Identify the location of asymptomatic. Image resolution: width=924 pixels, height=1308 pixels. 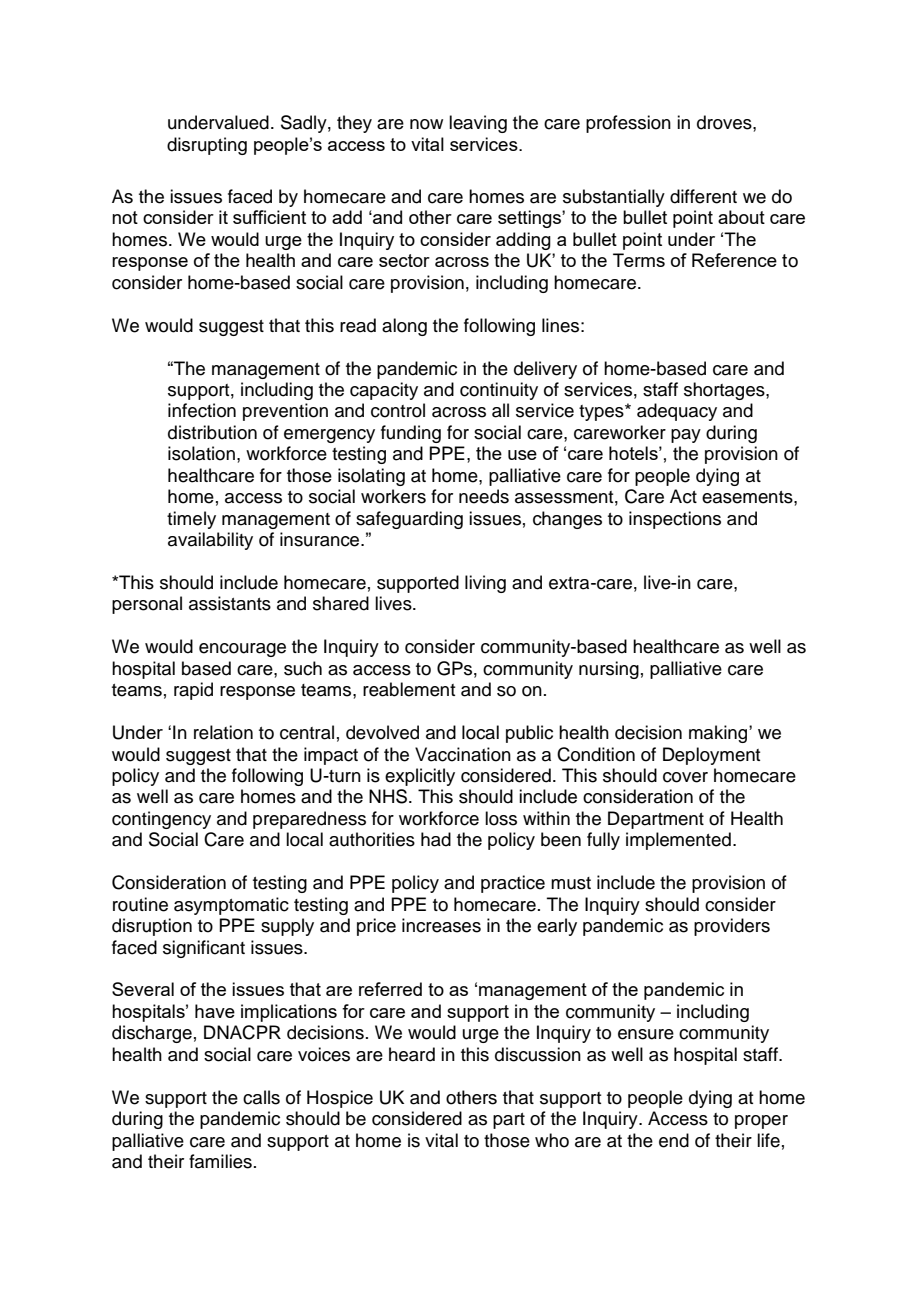
(231, 906).
